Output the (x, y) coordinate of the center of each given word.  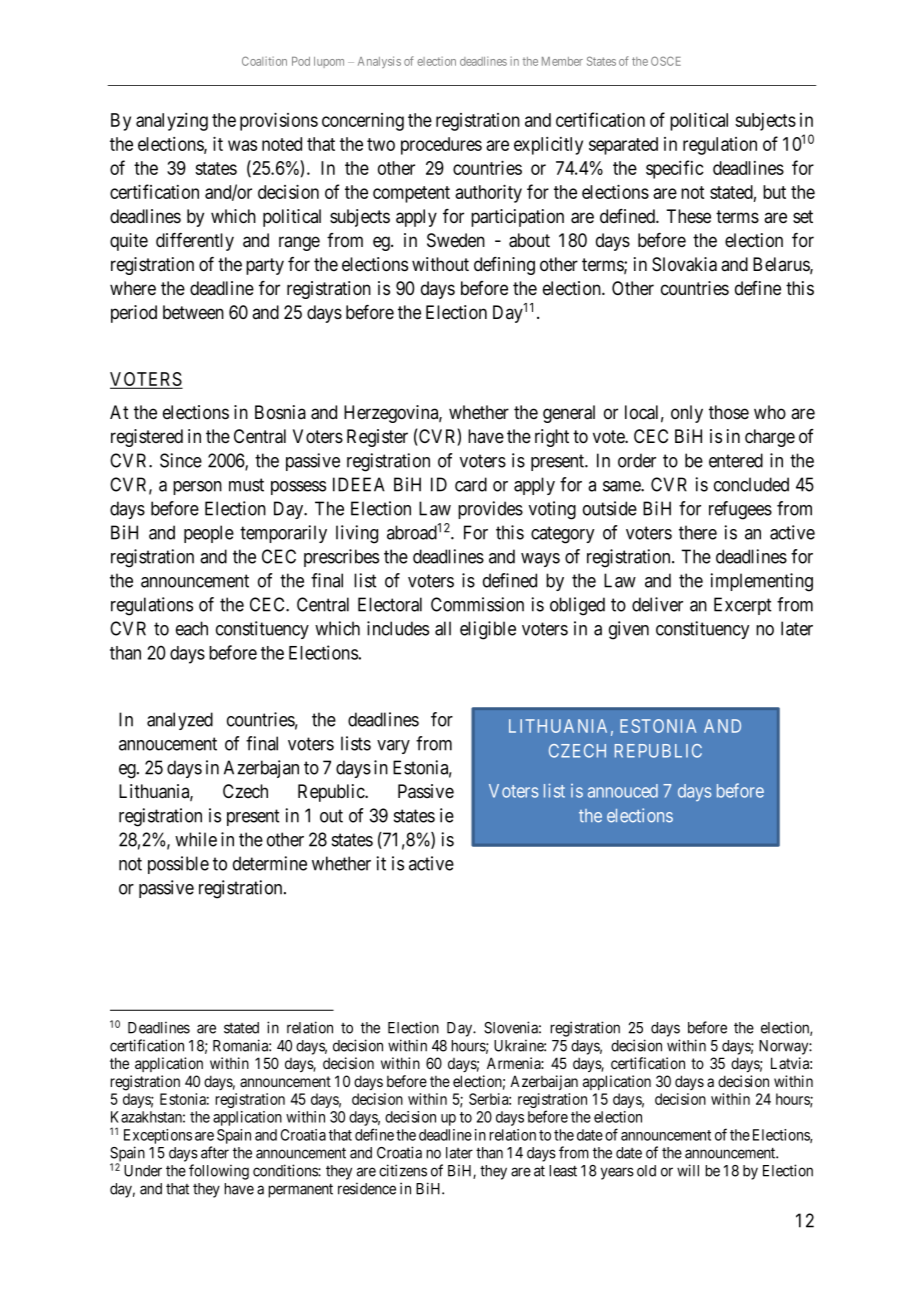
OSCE (666, 61)
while (196, 839)
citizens (403, 1170)
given (629, 630)
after (215, 1152)
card (471, 484)
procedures (441, 146)
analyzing (172, 122)
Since (181, 460)
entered (736, 460)
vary (393, 747)
